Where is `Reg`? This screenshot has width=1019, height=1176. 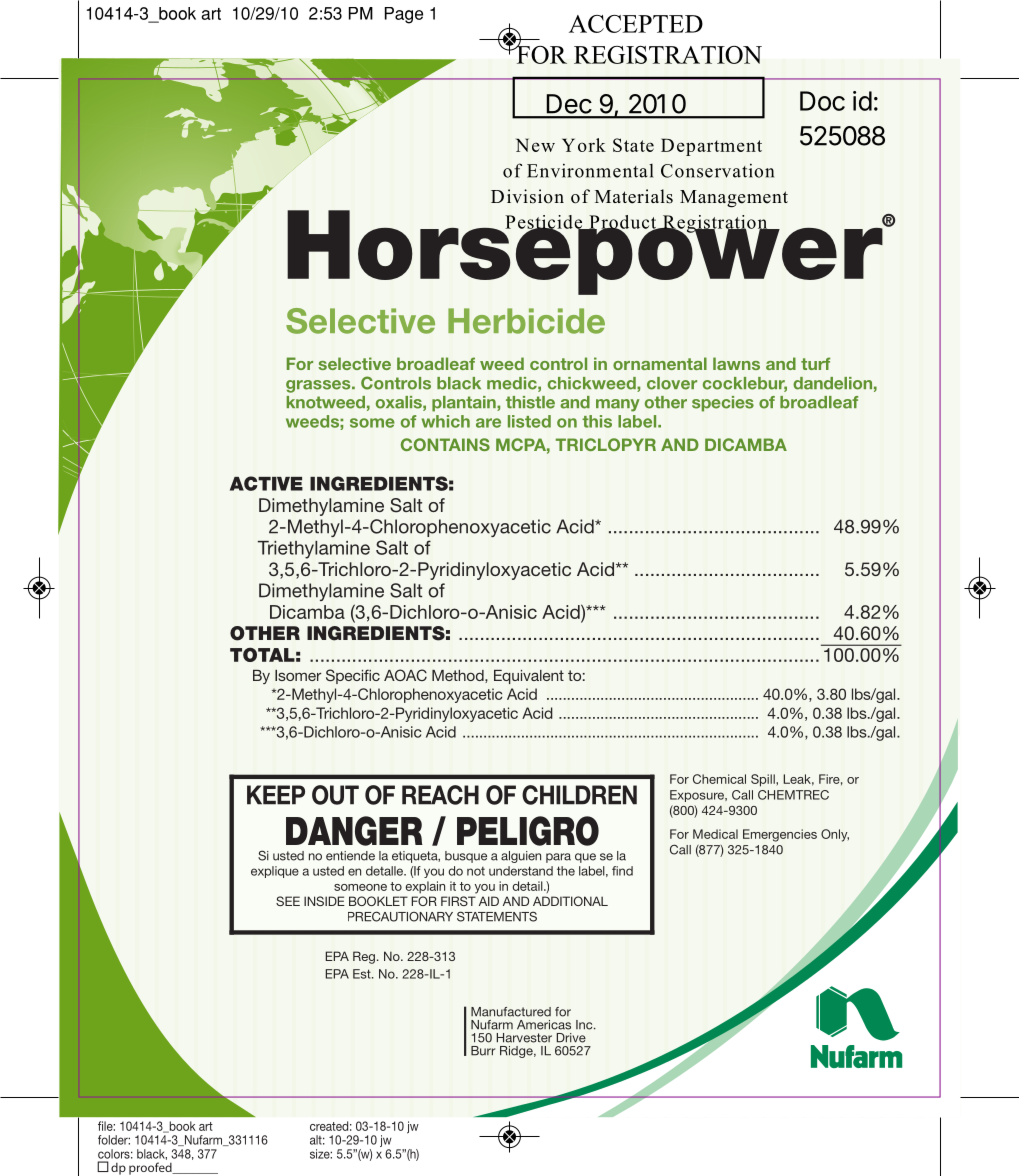
Reg is located at coordinates (364, 957).
